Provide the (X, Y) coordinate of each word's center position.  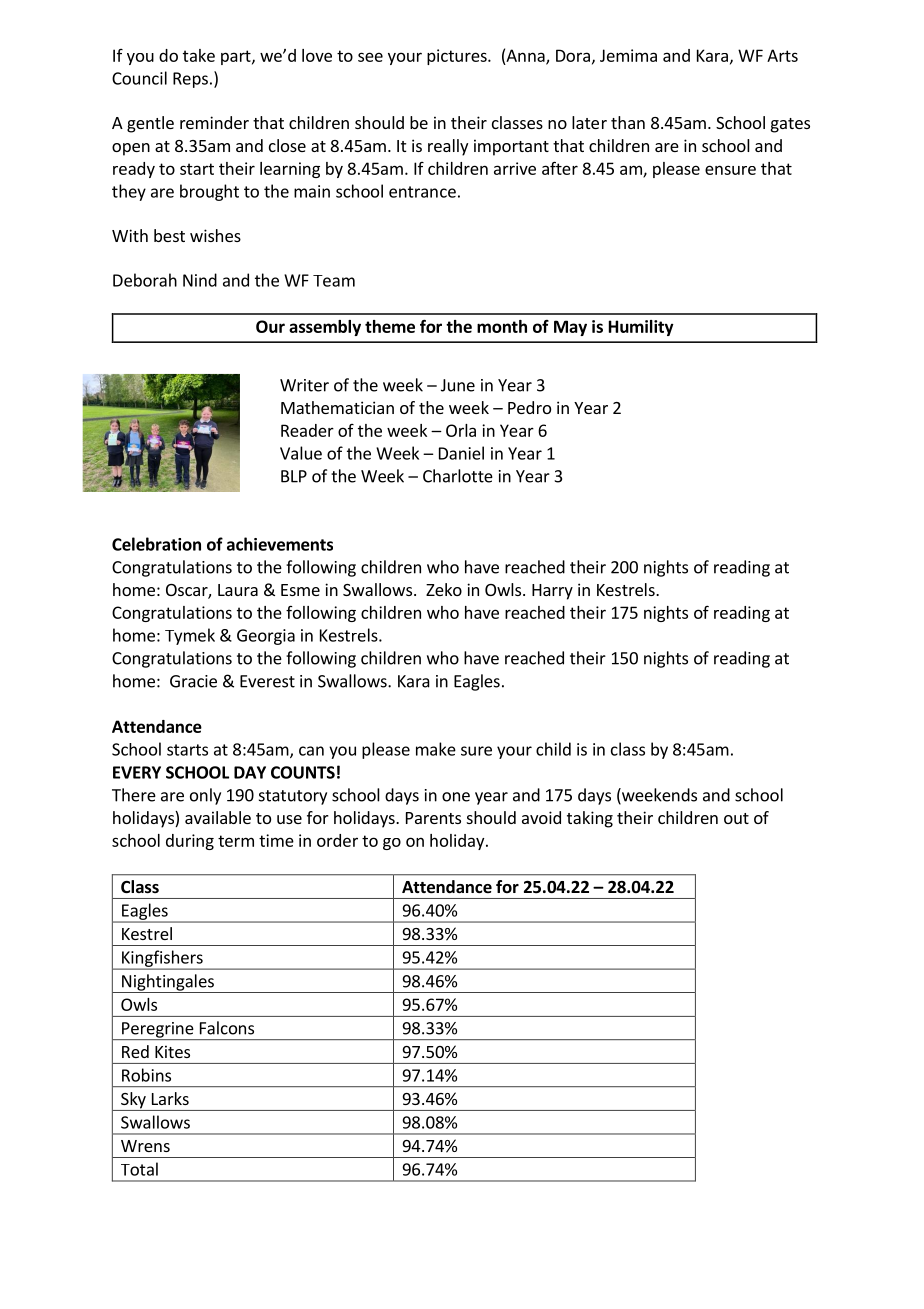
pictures (458, 57)
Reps (190, 80)
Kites (172, 1051)
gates (790, 125)
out (736, 818)
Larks (170, 1098)
